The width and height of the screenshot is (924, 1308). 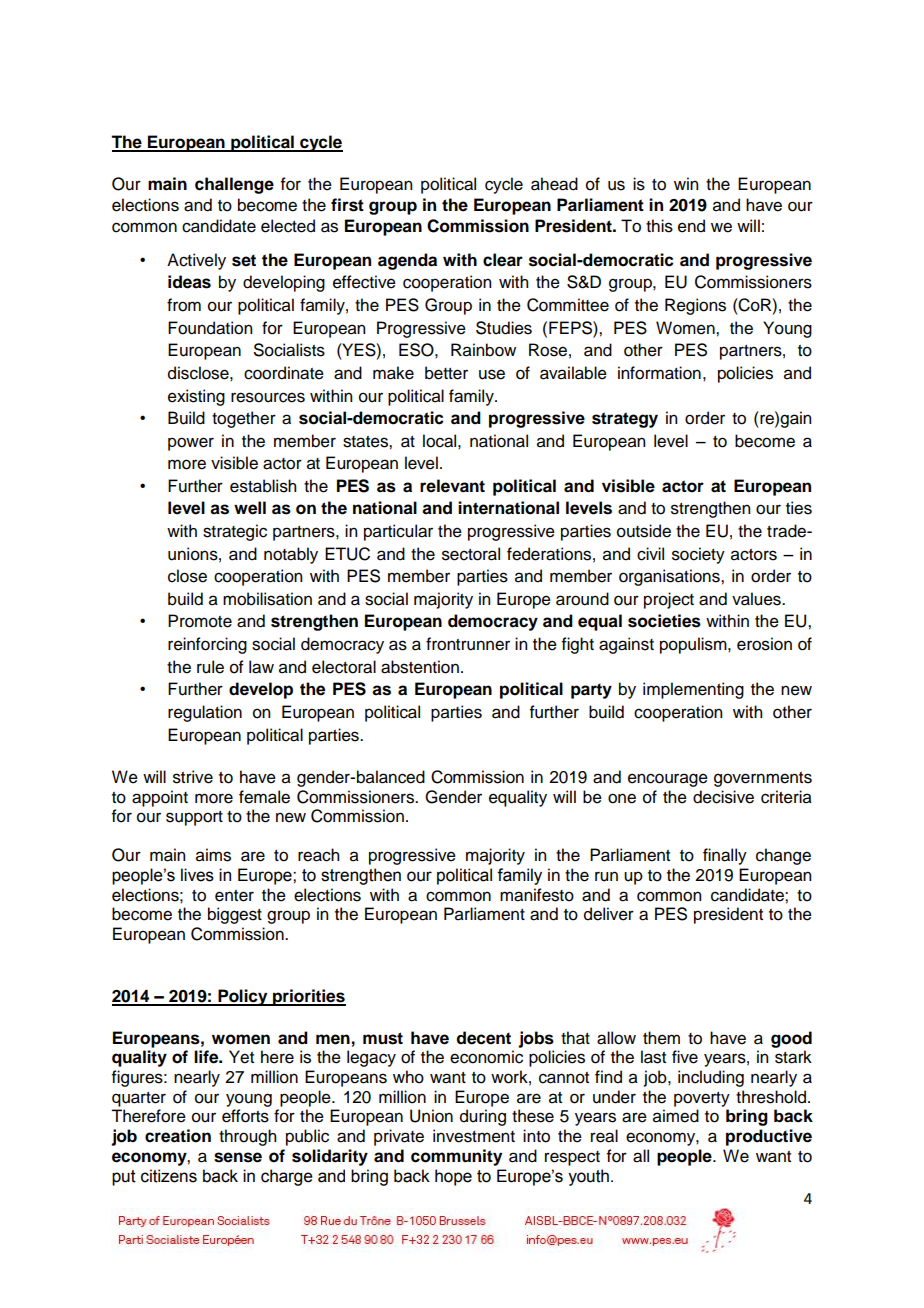 I want to click on manifesto, so click(x=537, y=895).
